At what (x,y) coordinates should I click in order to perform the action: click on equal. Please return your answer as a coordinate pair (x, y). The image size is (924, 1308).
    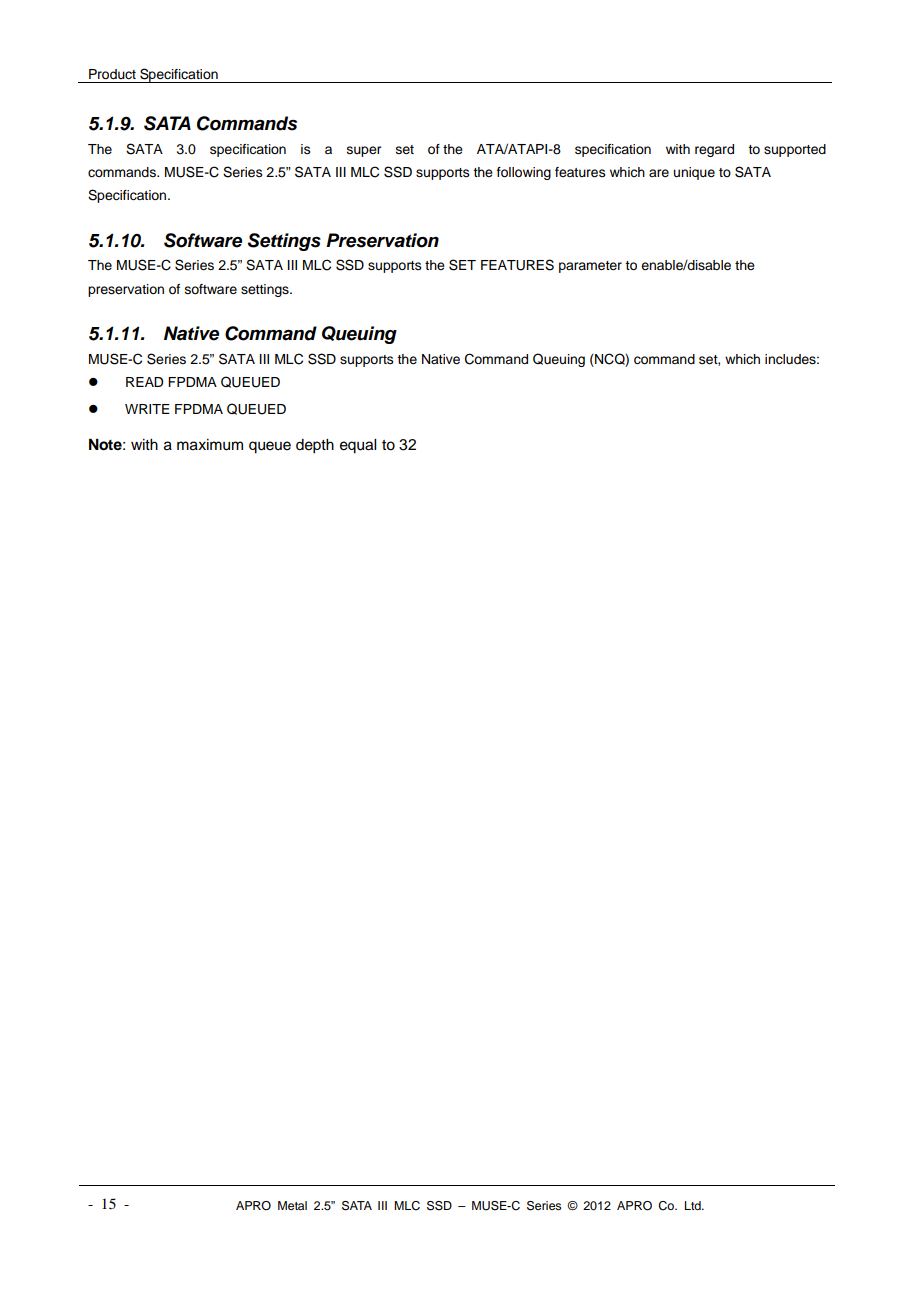
    Looking at the image, I should click on (358, 446).
